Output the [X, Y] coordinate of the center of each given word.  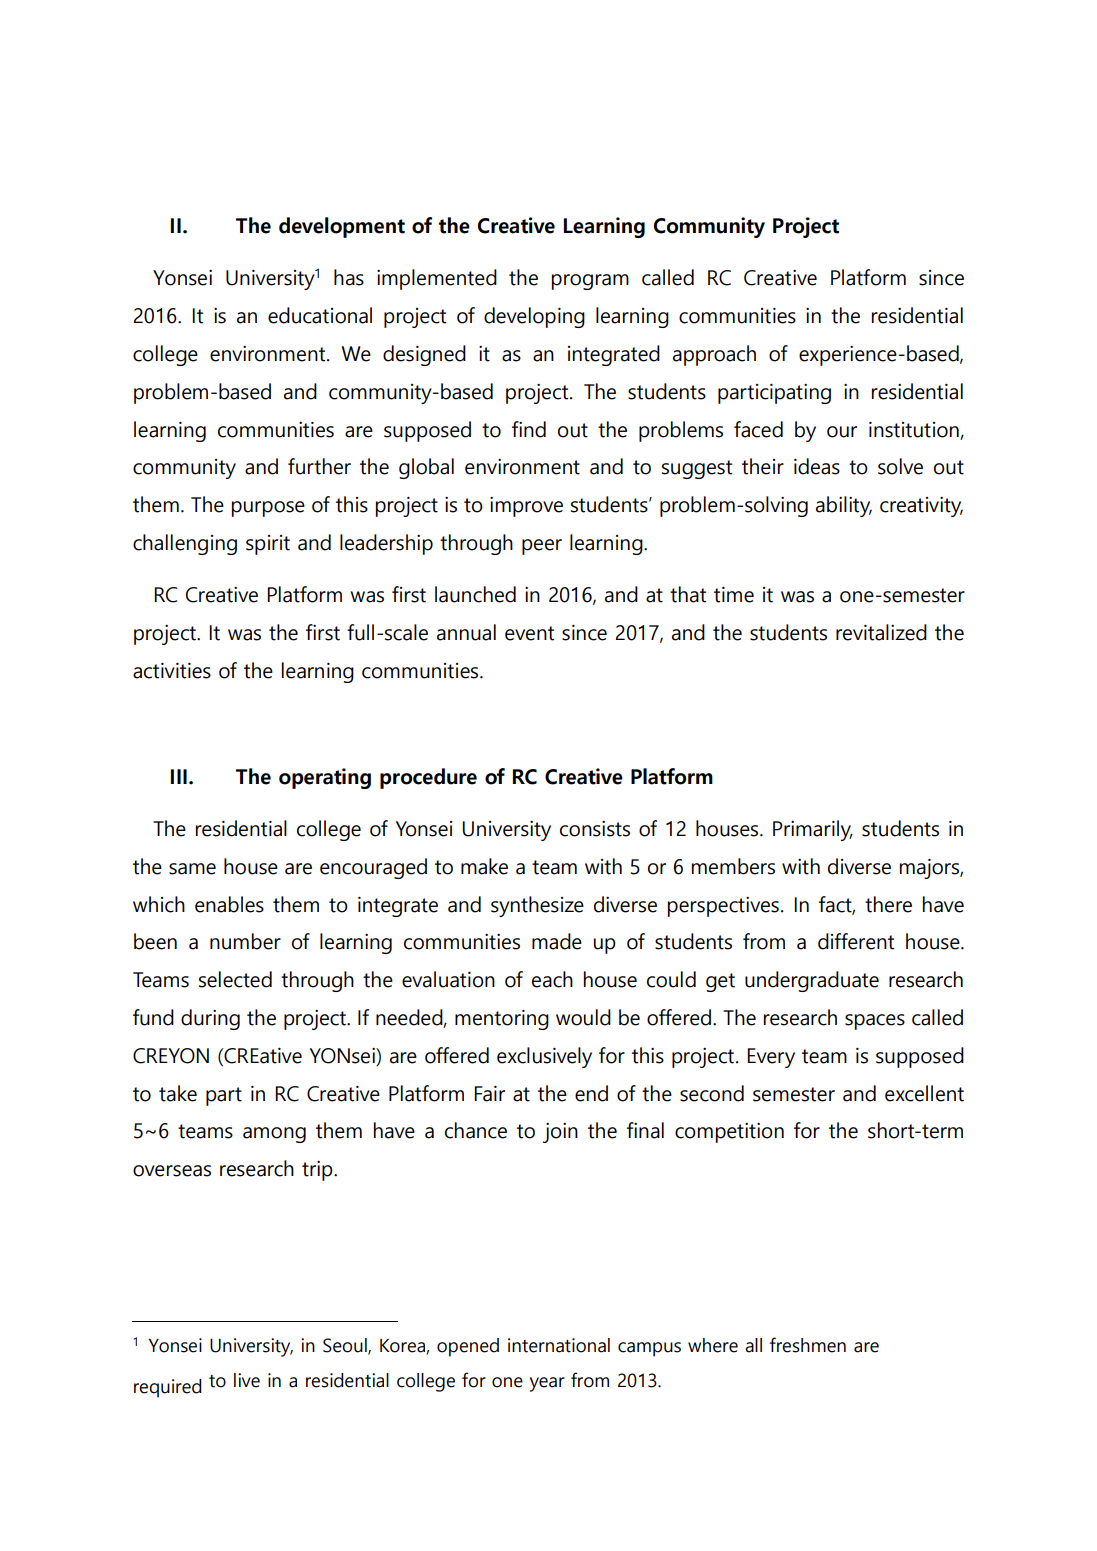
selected [235, 979]
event [529, 633]
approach [714, 355]
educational [320, 315]
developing [534, 317]
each [552, 979]
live [247, 1380]
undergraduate [812, 981]
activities [172, 671]
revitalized [881, 632]
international [559, 1345]
